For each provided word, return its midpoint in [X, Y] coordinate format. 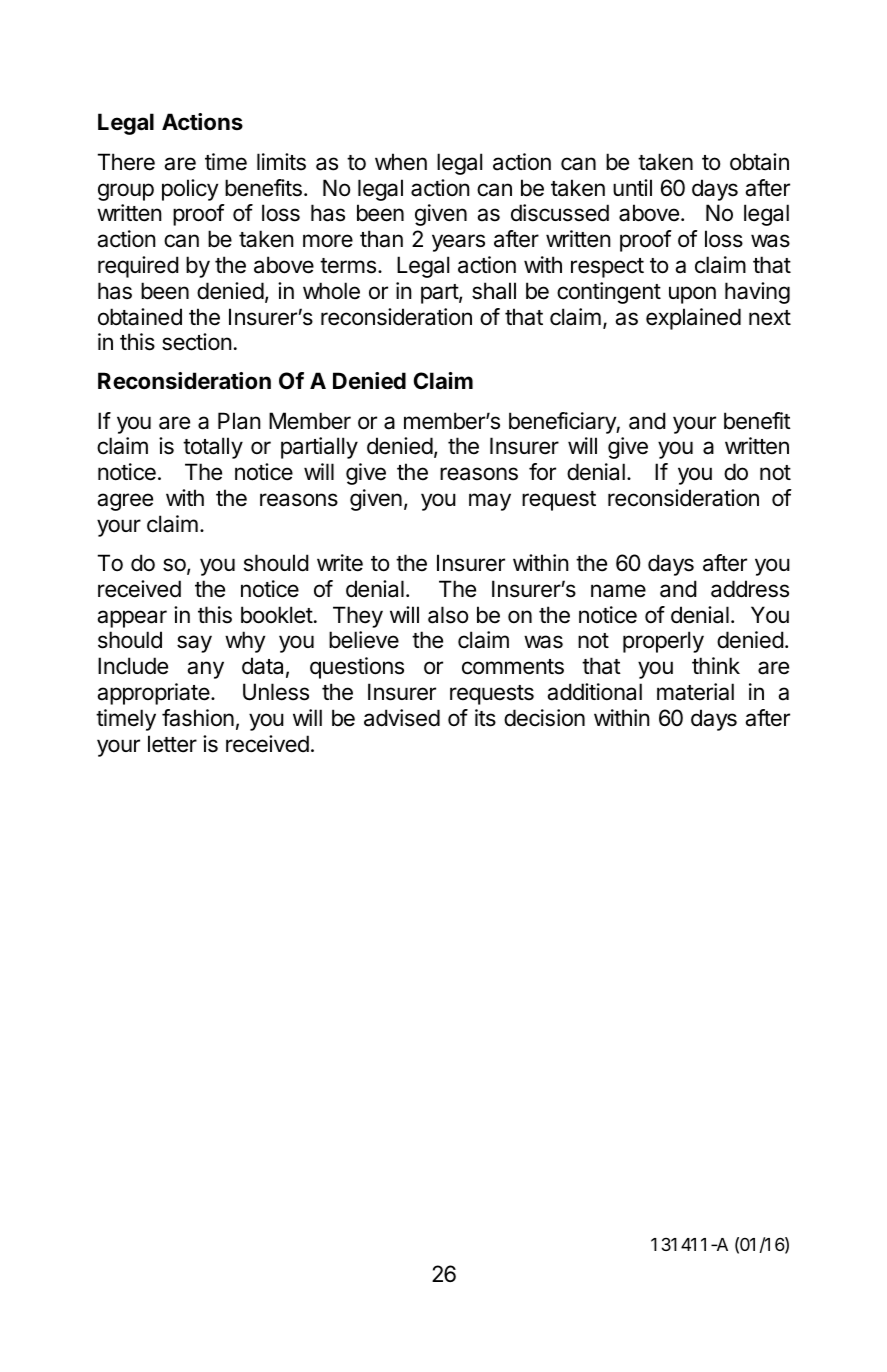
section [197, 342]
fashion [198, 718]
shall [494, 291]
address [750, 589]
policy [190, 190]
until [632, 187]
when [401, 162]
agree [125, 502]
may [490, 502]
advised [402, 718]
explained [693, 319]
